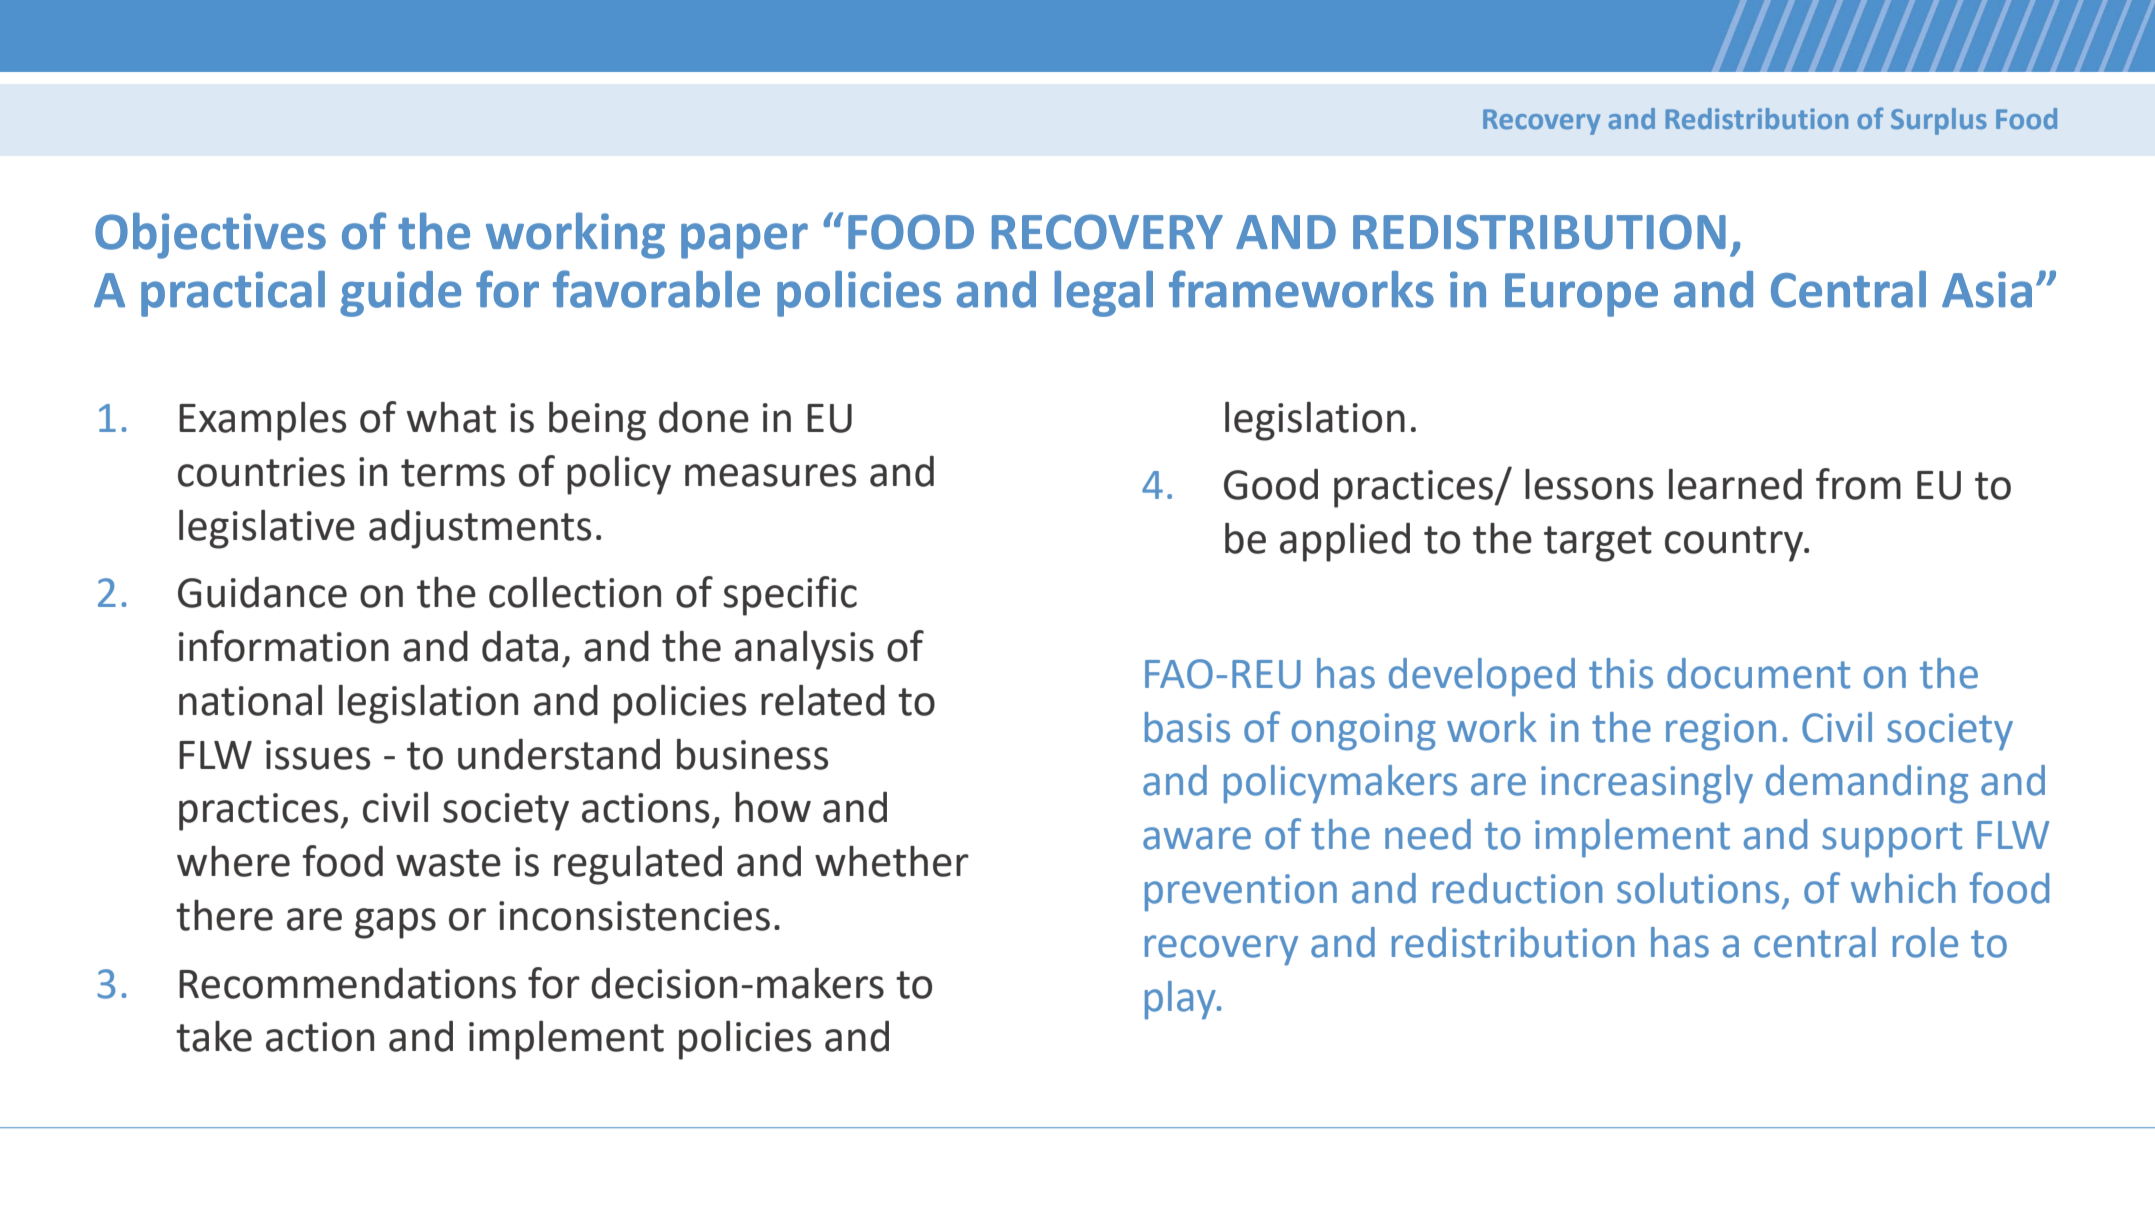  Describe the element at coordinates (347, 983) in the screenshot. I see `Recommendations` at that location.
